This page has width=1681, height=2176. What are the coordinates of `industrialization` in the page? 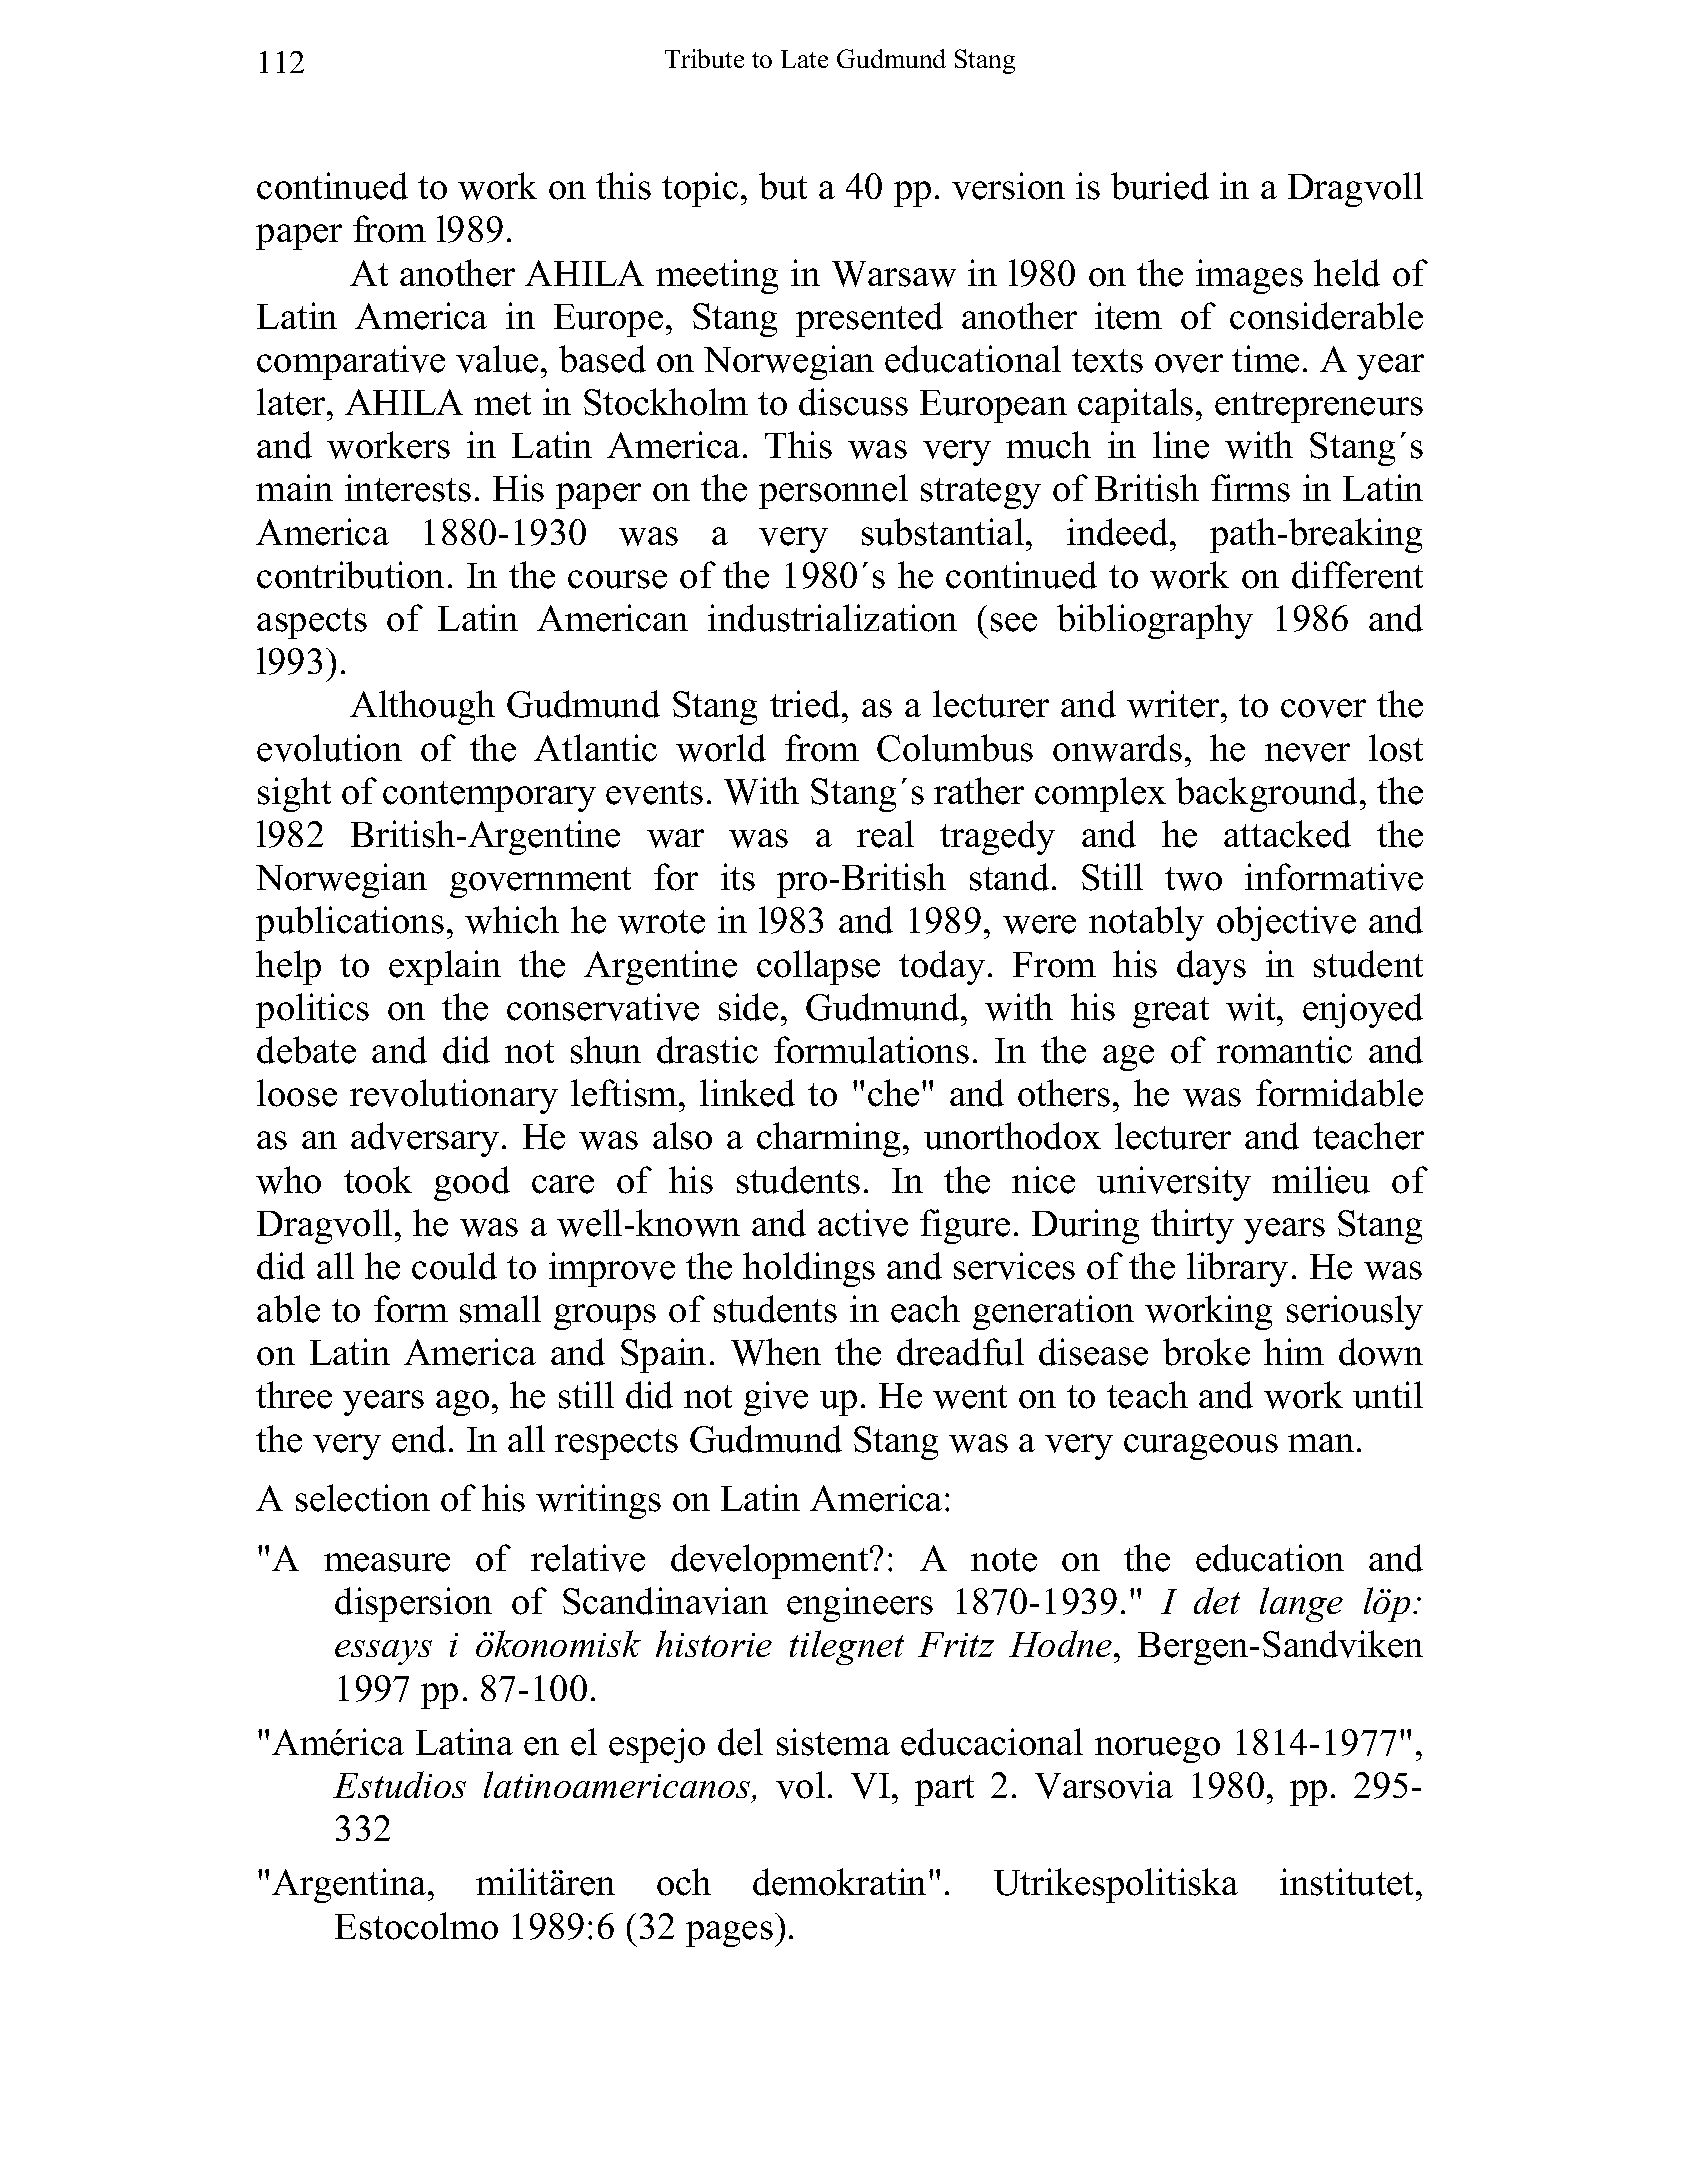 It's located at (832, 618).
